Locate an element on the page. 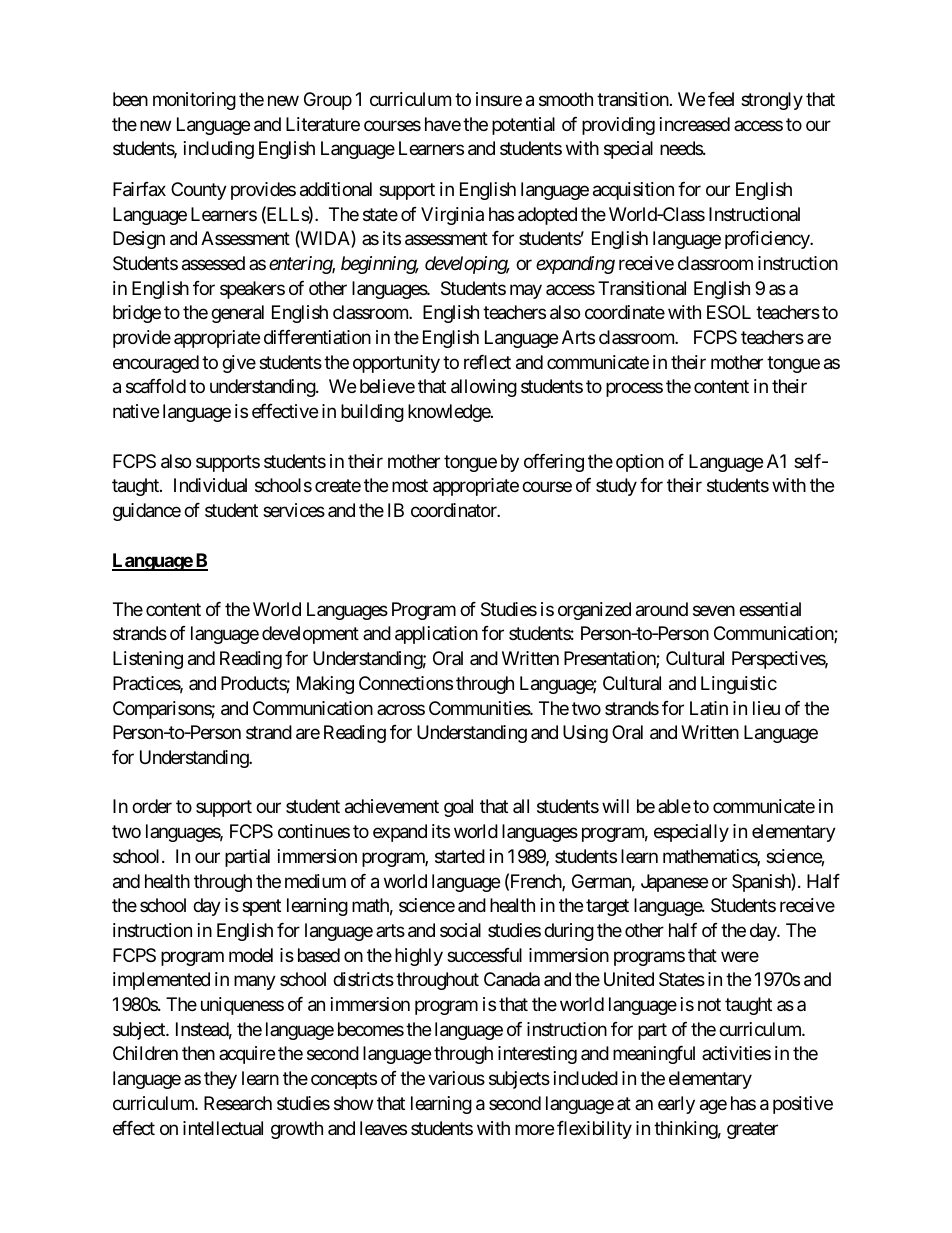  including is located at coordinates (219, 150).
